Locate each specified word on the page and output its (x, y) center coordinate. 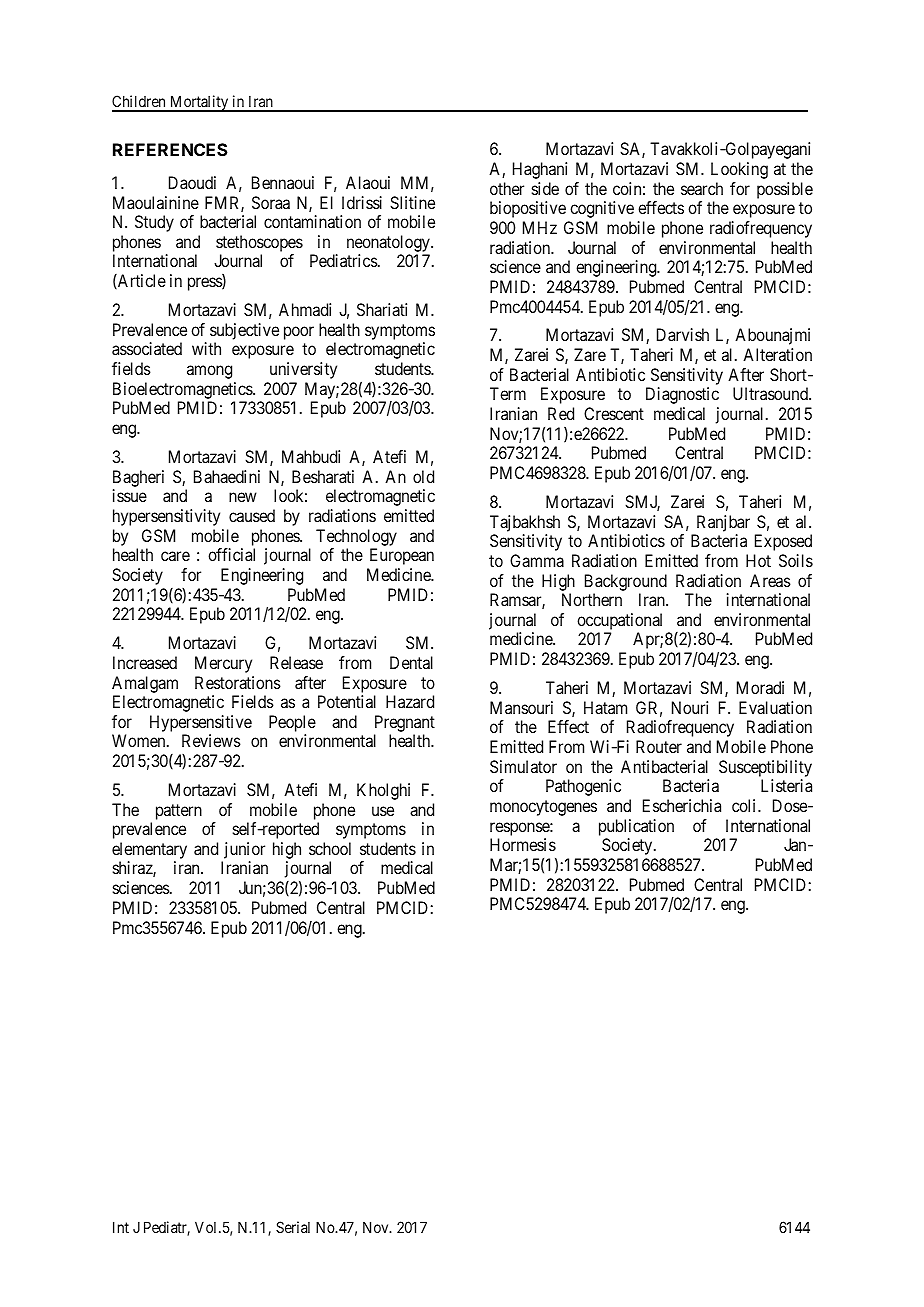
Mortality (199, 103)
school (330, 848)
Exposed (783, 542)
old (423, 476)
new (243, 497)
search (702, 188)
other (507, 188)
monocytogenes (543, 808)
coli (745, 805)
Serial (293, 1227)
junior (243, 852)
